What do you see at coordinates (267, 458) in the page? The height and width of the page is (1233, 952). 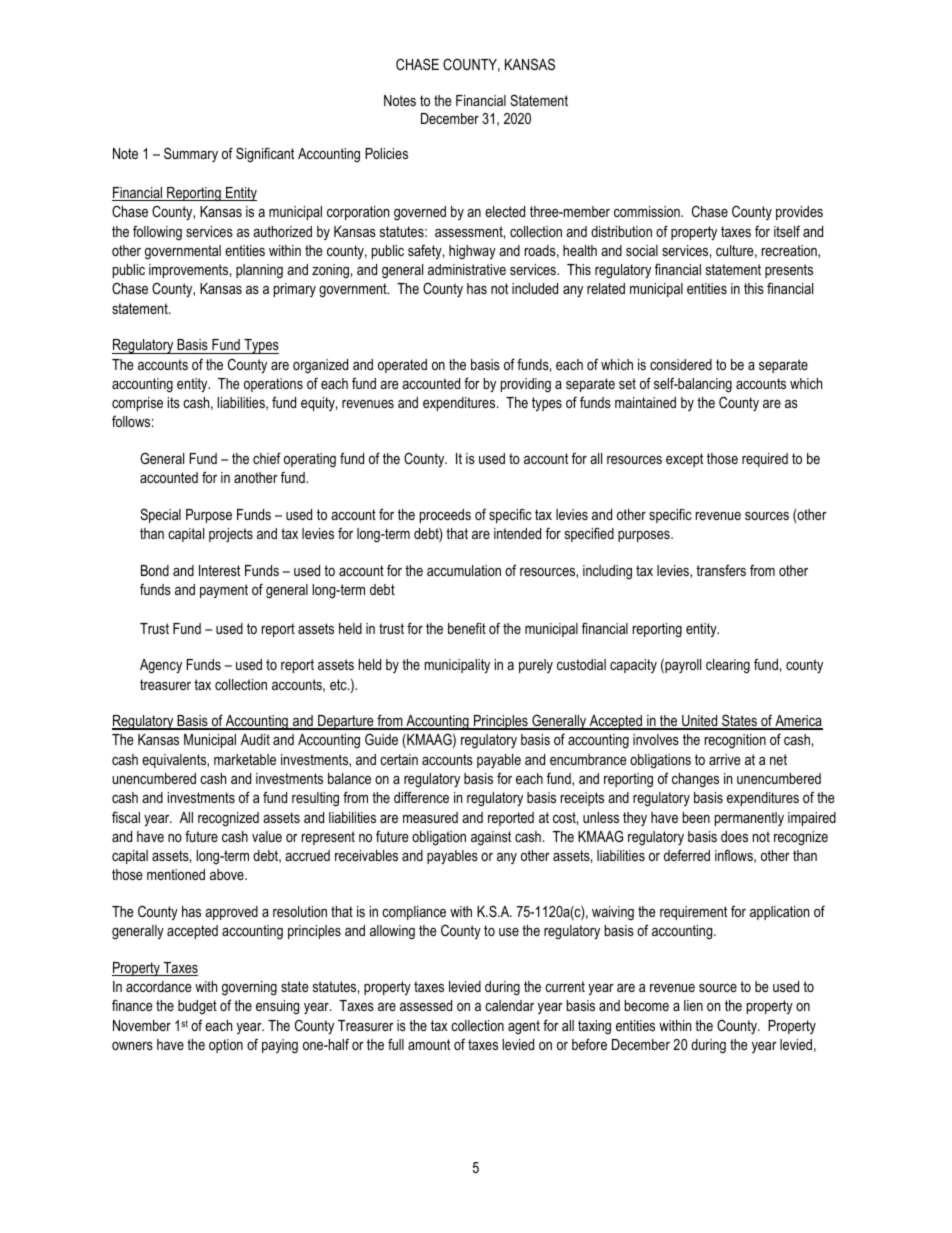 I see `chief` at bounding box center [267, 458].
